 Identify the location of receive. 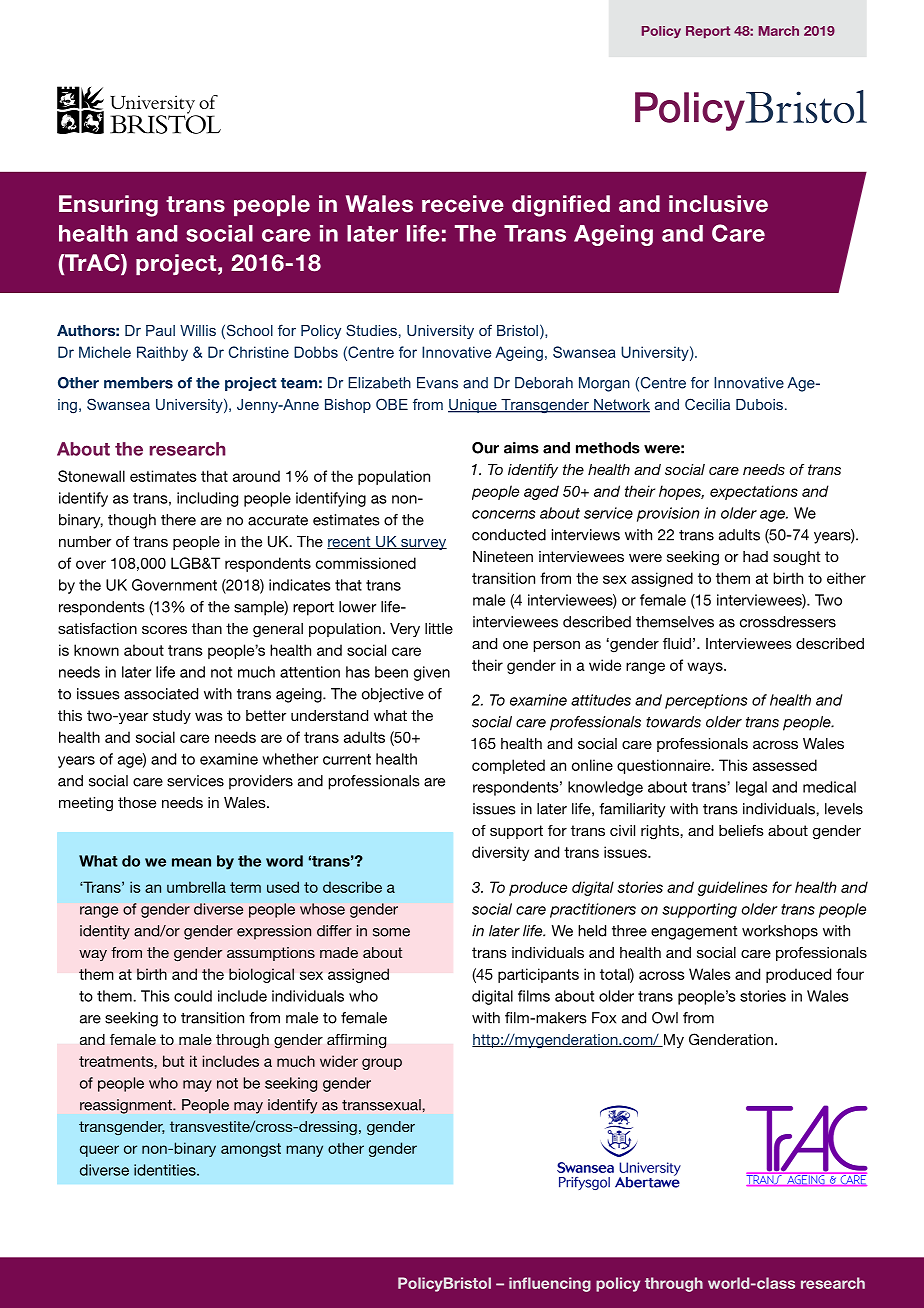
(463, 204).
